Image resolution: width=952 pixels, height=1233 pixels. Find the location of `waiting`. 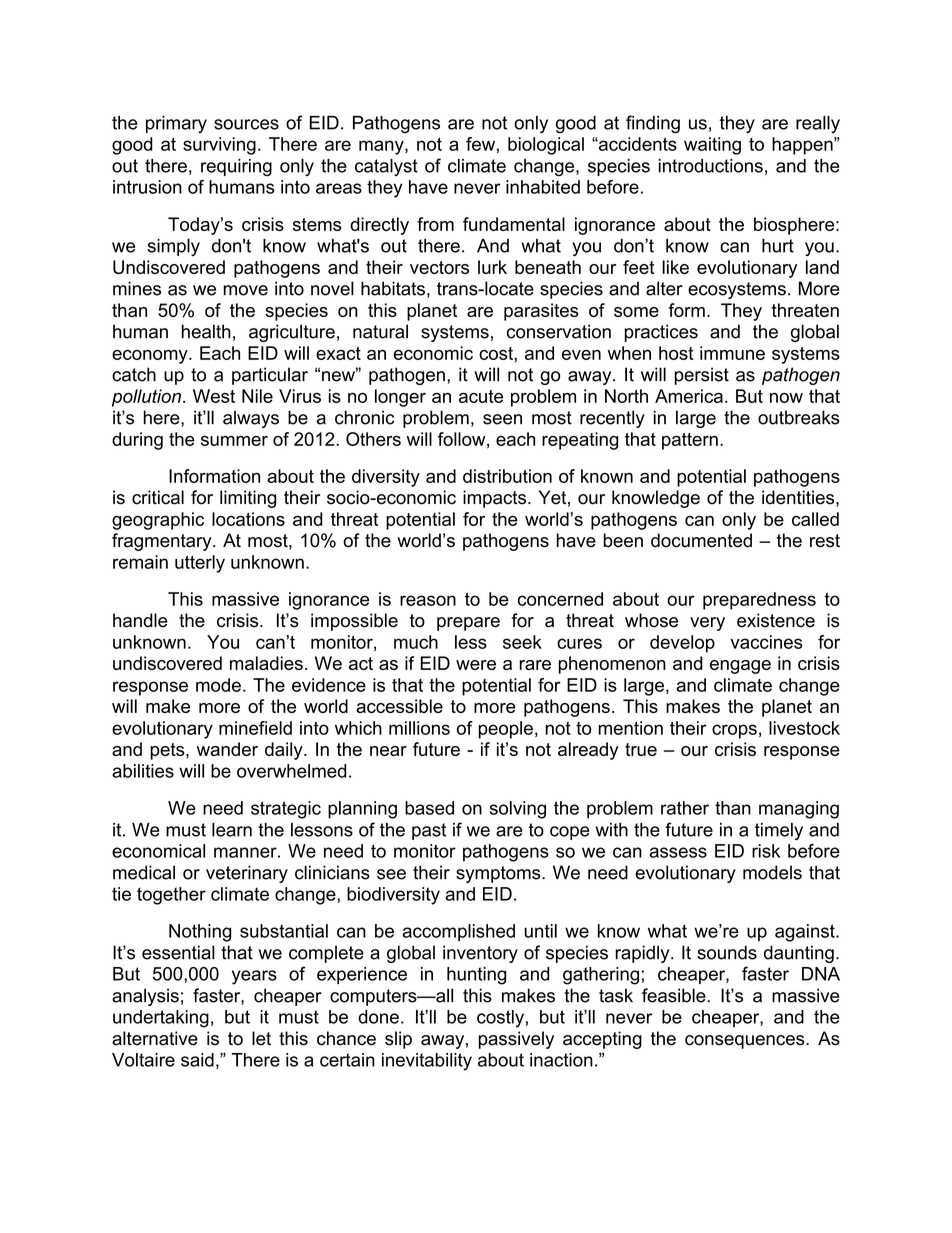

waiting is located at coordinates (712, 146).
